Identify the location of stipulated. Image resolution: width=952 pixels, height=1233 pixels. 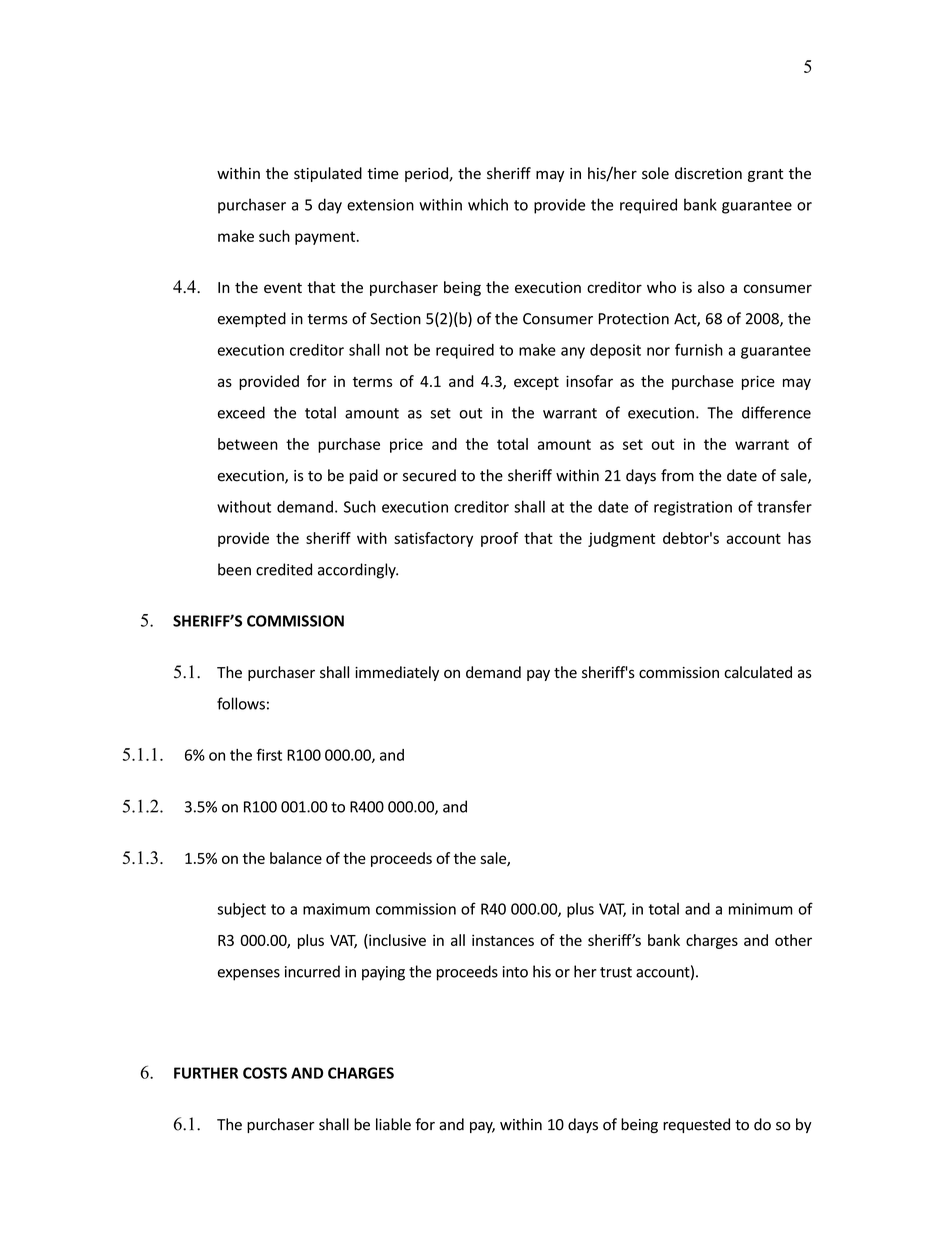
(328, 174).
